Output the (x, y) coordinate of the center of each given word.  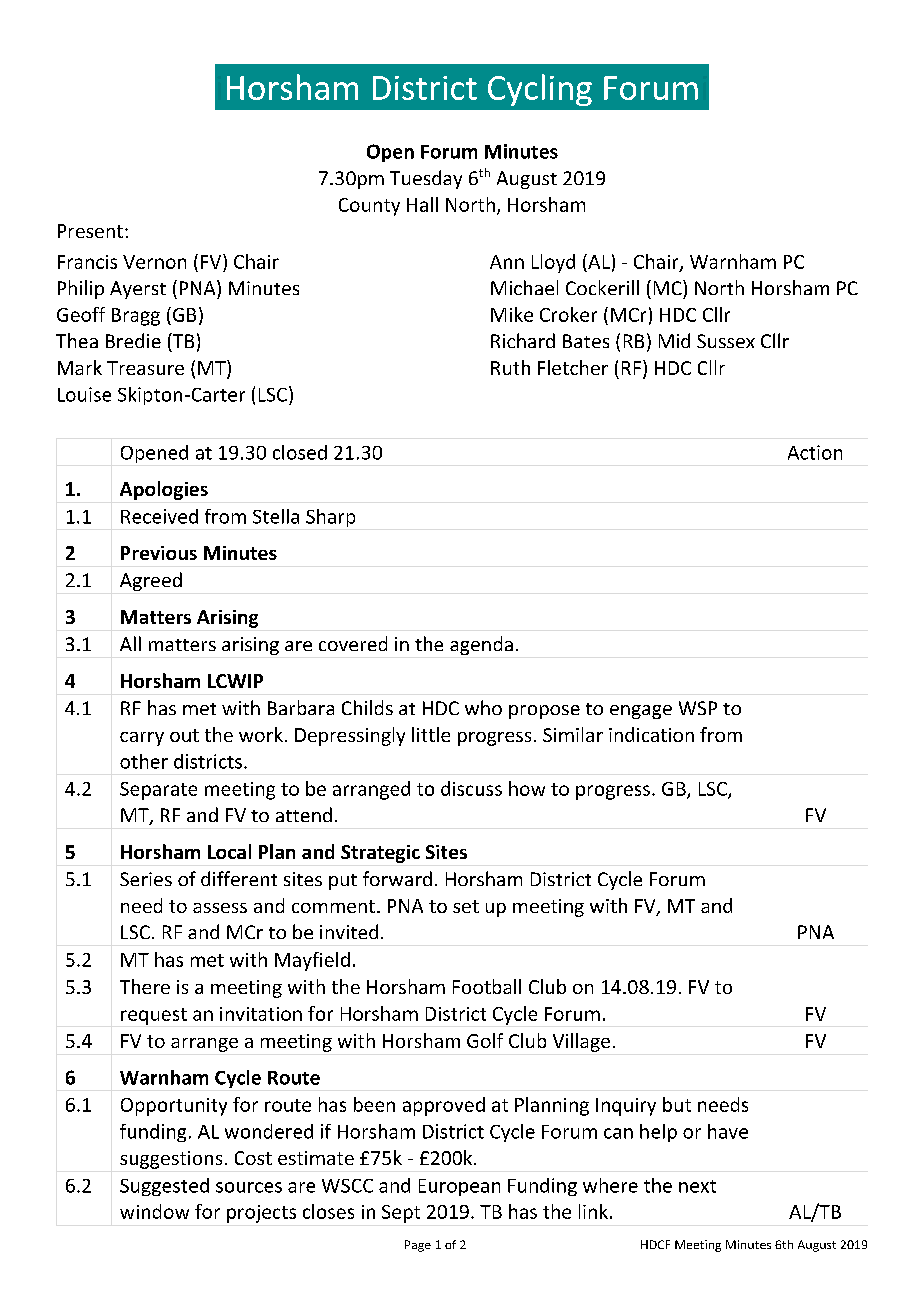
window (154, 1211)
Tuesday (426, 179)
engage (641, 712)
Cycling (540, 90)
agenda (481, 645)
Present (90, 231)
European (459, 1187)
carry (142, 739)
